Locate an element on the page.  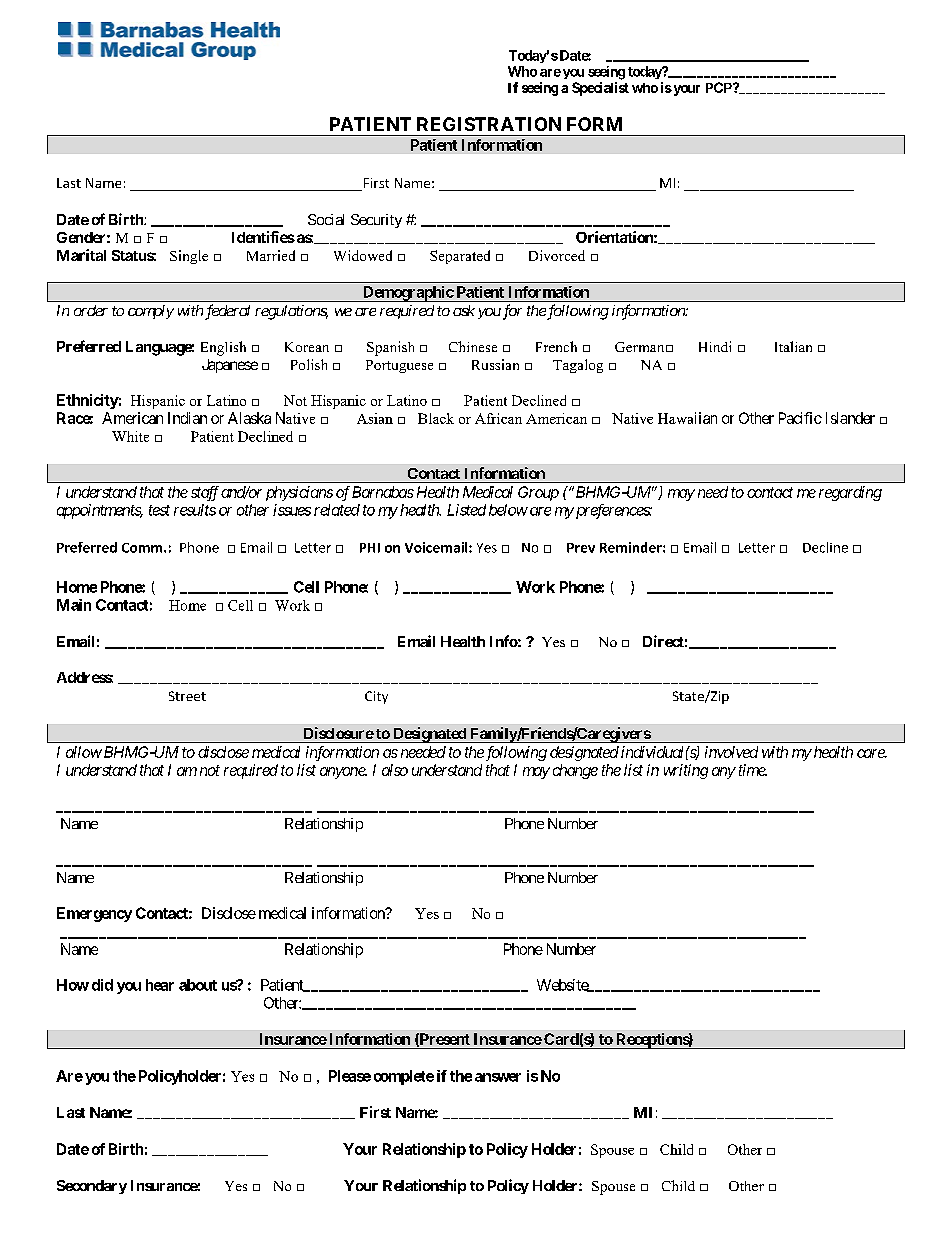
Single is located at coordinates (189, 257).
